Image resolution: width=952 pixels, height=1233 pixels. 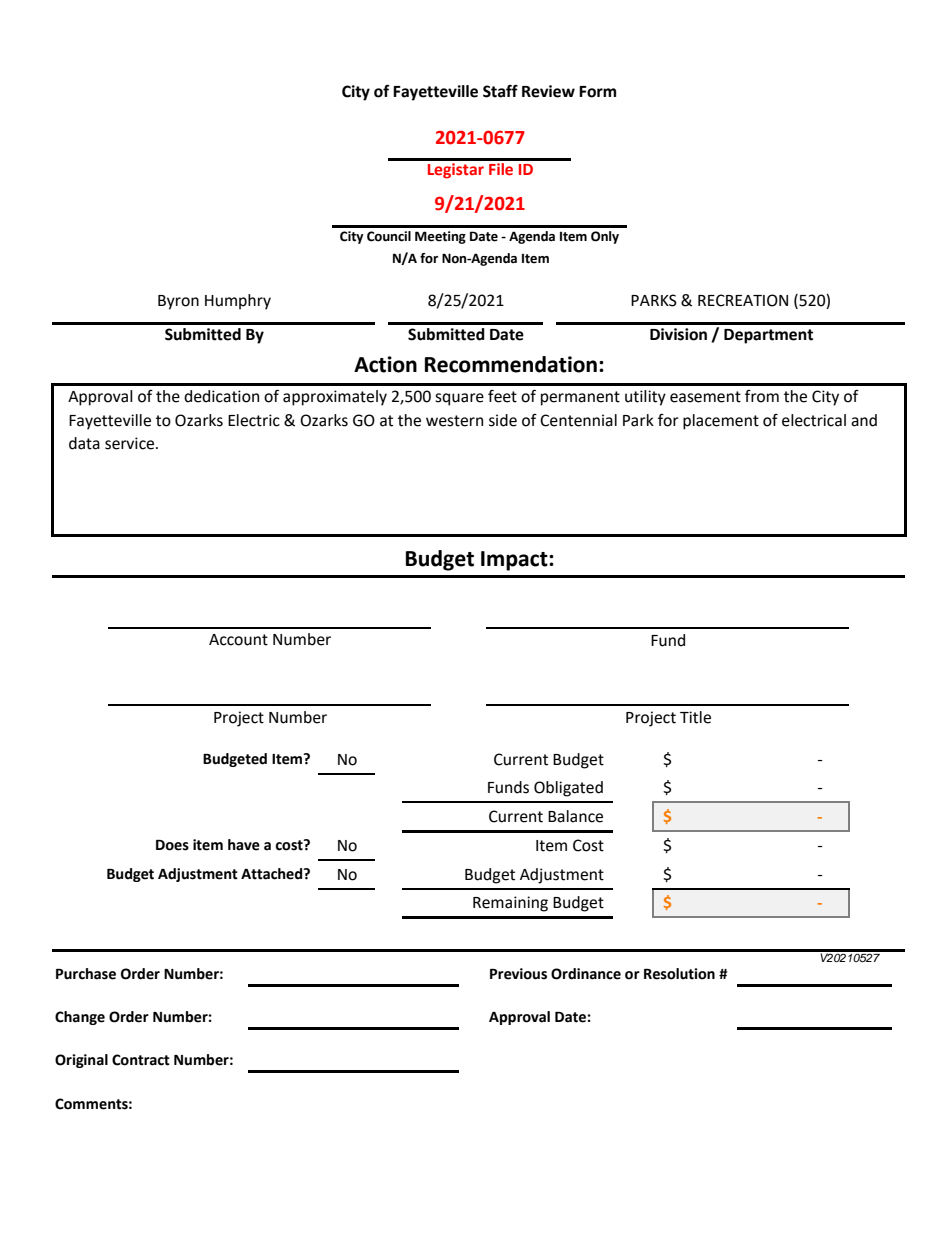 I want to click on Title, so click(x=695, y=717).
